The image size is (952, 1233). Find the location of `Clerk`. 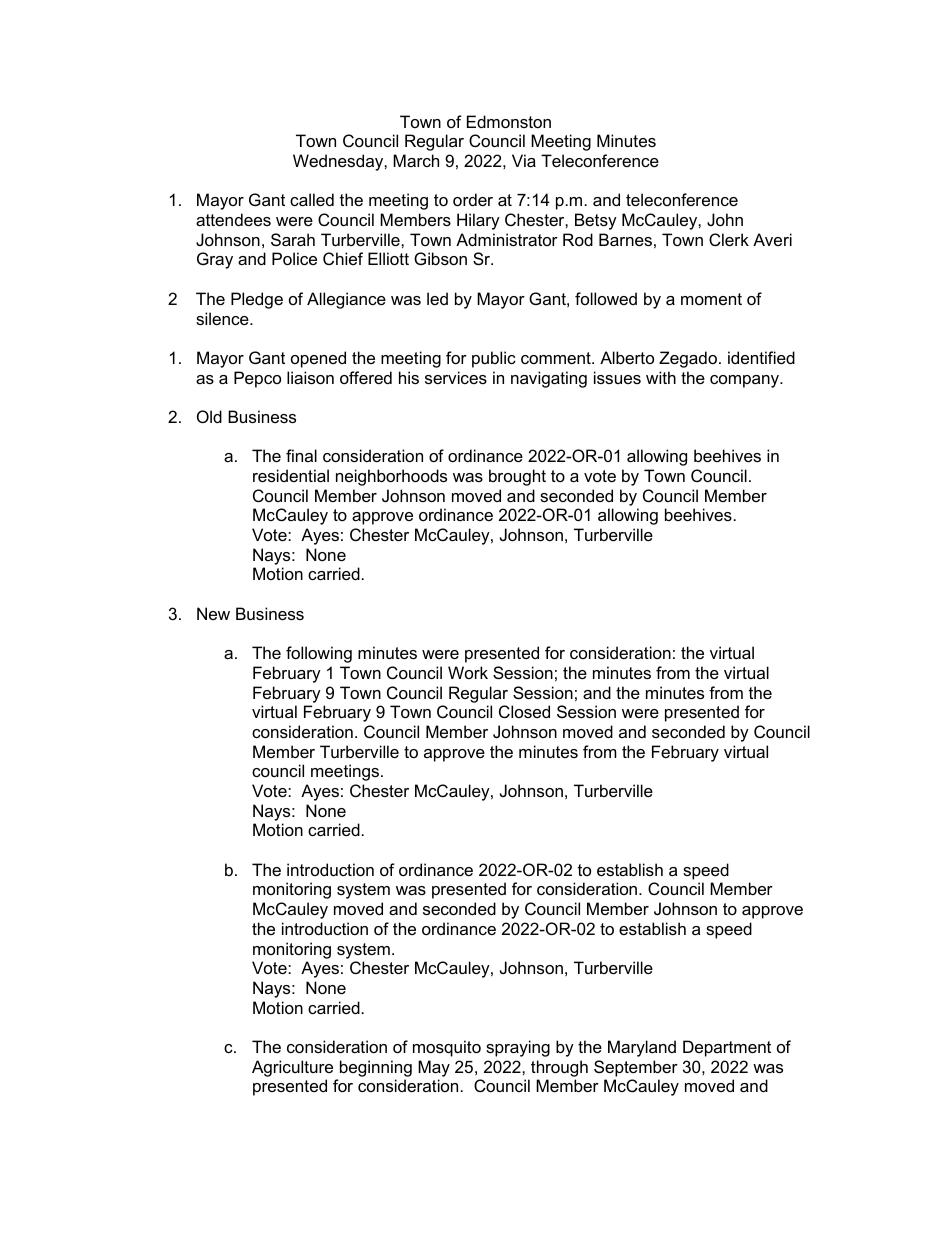

Clerk is located at coordinates (729, 239).
